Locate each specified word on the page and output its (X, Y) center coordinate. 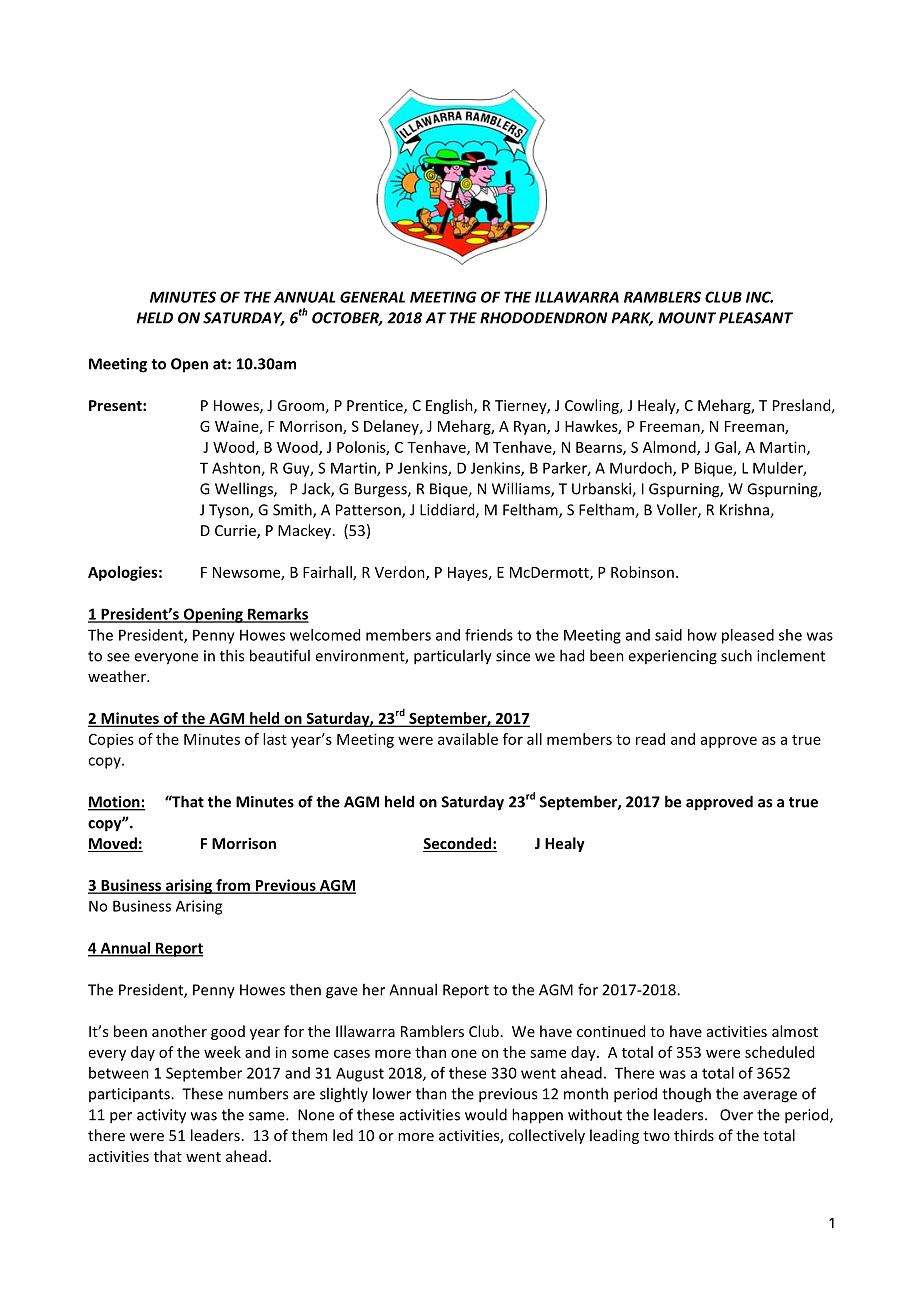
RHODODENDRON (543, 318)
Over (736, 1115)
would (486, 1114)
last (275, 739)
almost (795, 1031)
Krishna (745, 510)
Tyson (230, 511)
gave (342, 993)
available (468, 739)
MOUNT (687, 318)
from (233, 886)
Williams (522, 489)
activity (161, 1116)
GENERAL (372, 297)
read (650, 739)
